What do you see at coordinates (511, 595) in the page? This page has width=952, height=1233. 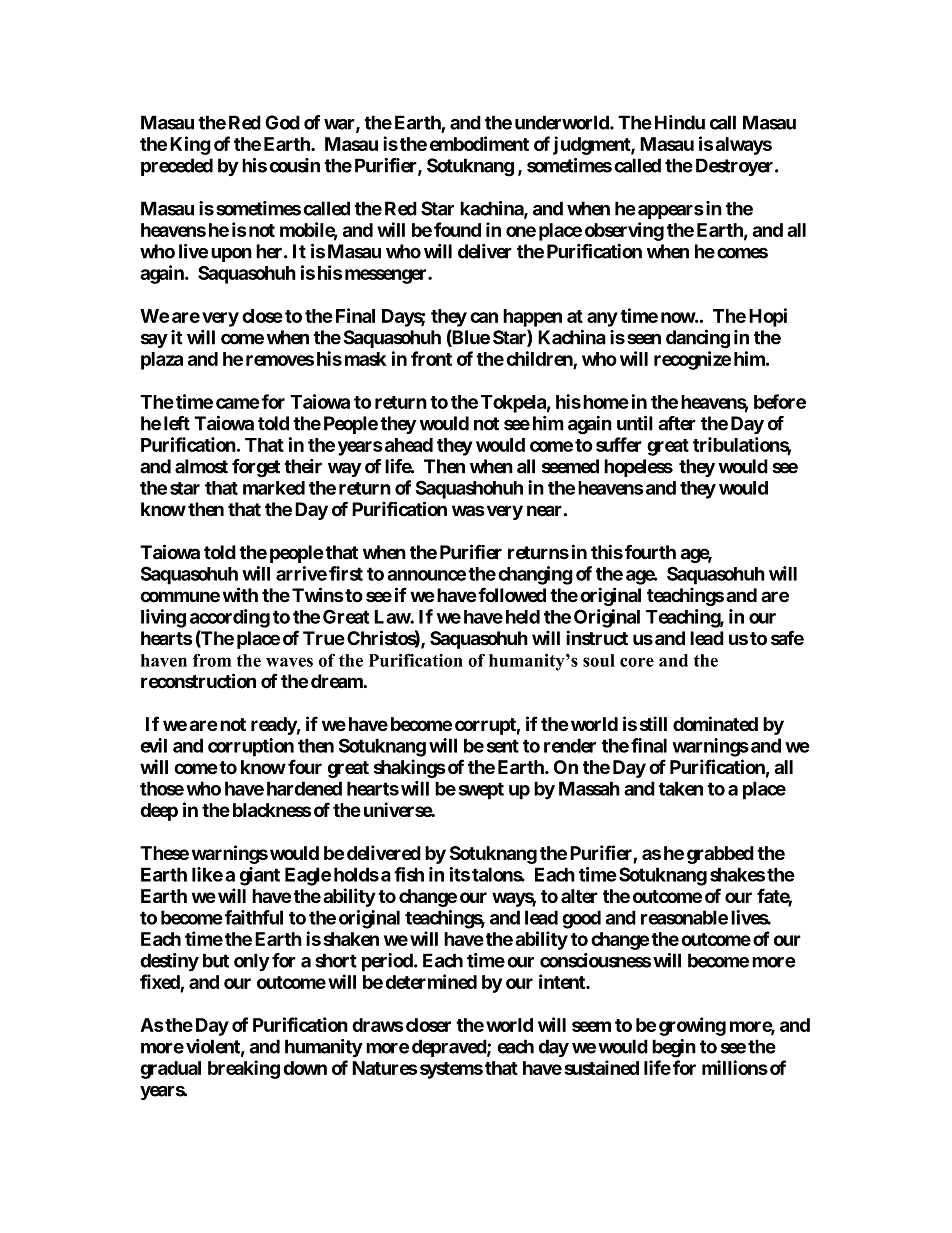 I see `followed` at bounding box center [511, 595].
